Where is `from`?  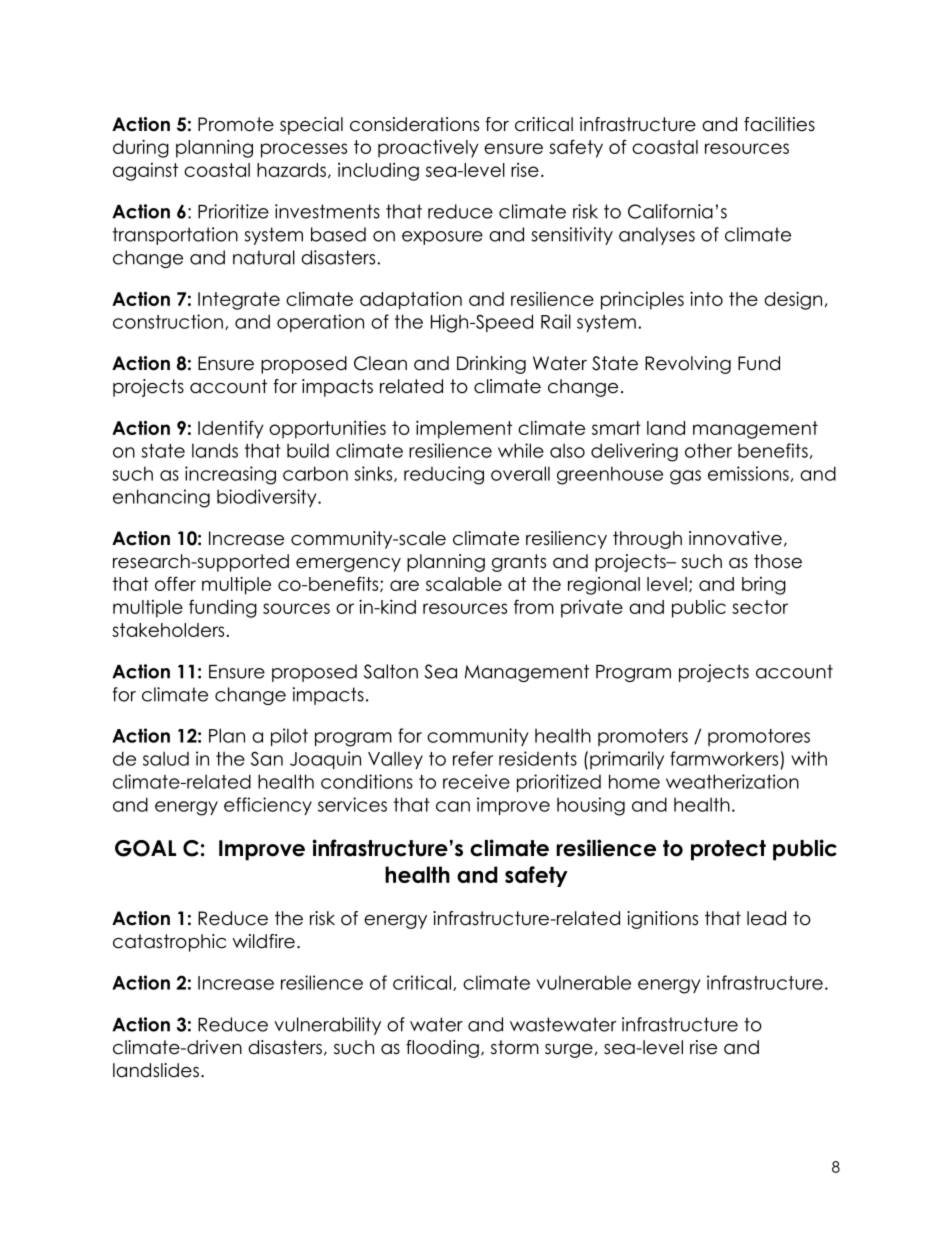
from is located at coordinates (534, 606).
